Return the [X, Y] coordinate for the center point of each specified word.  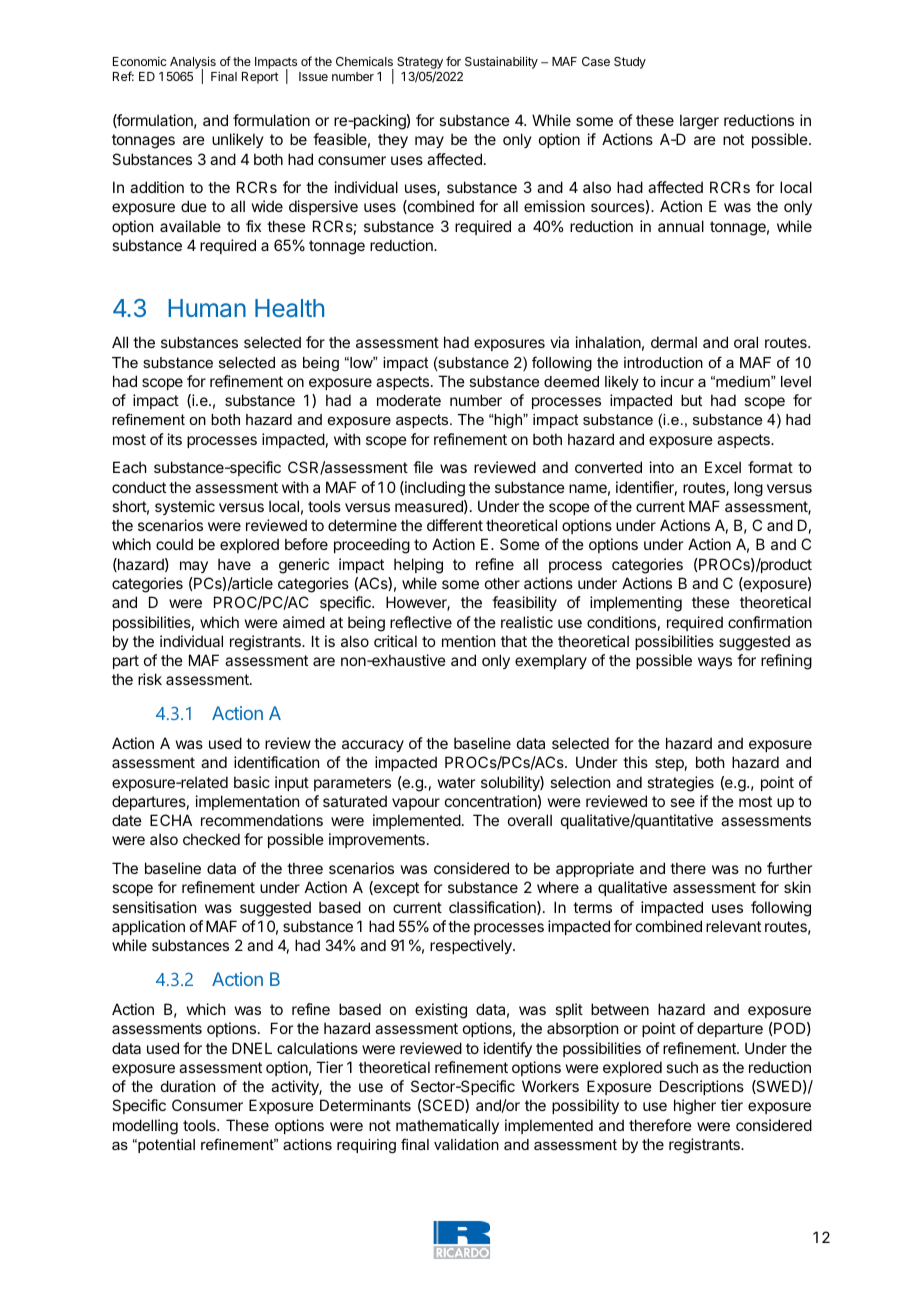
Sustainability [501, 62]
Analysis [193, 64]
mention [468, 641]
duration [188, 1086]
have [234, 564]
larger [699, 122]
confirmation [770, 622]
